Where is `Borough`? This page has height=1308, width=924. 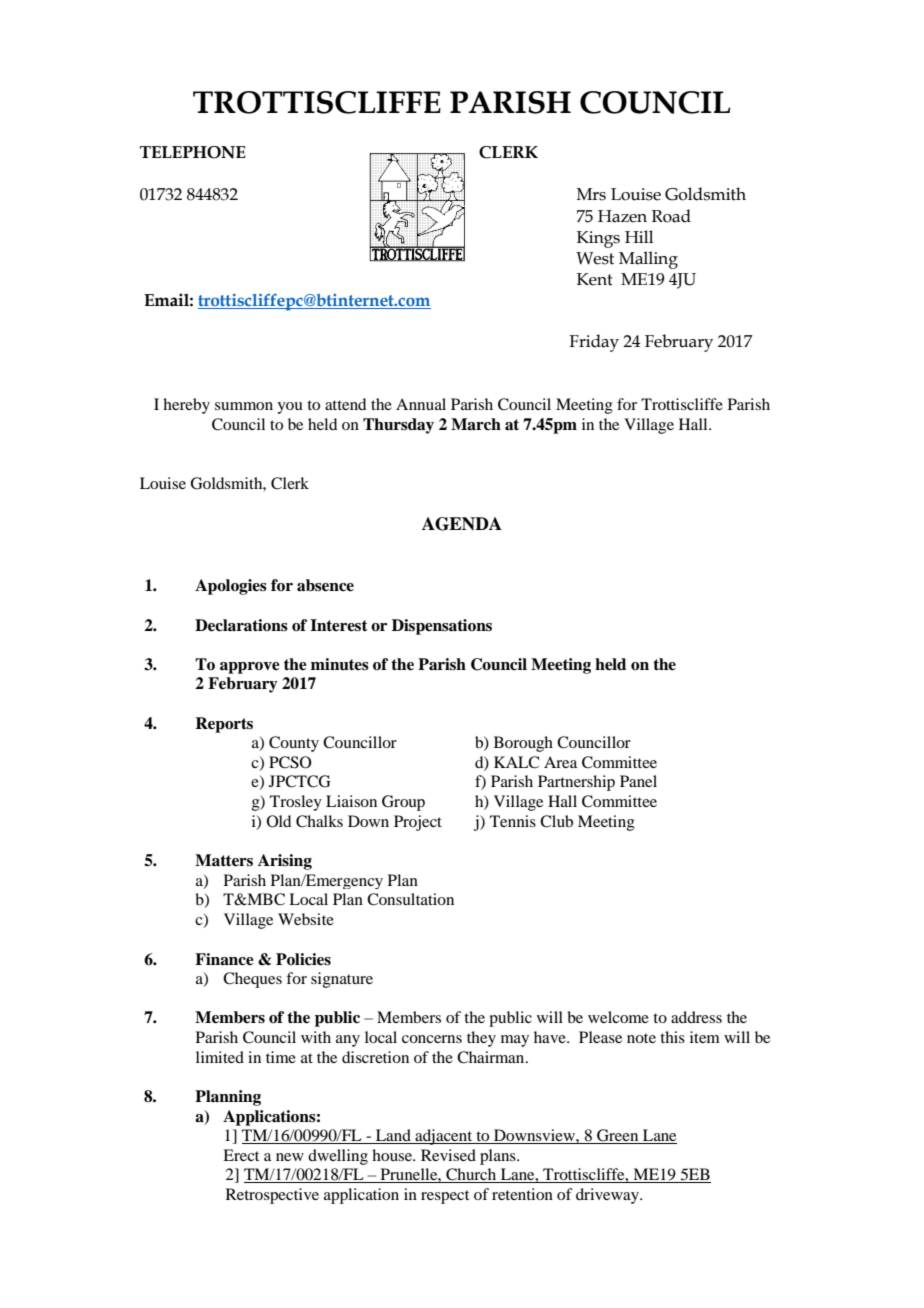 Borough is located at coordinates (523, 744).
